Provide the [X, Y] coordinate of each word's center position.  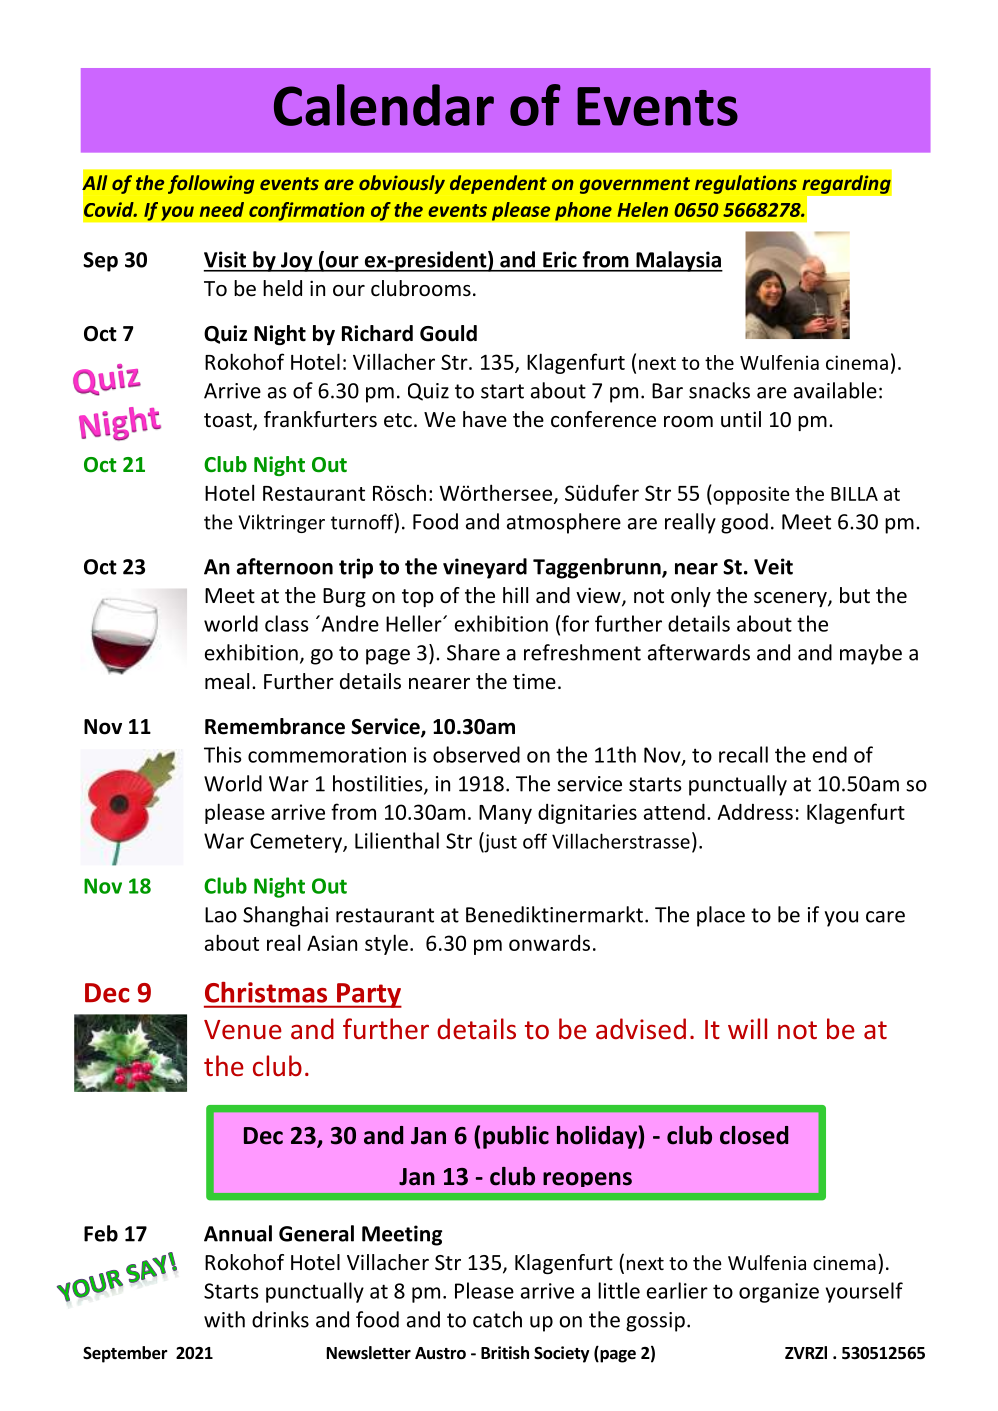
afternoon [285, 566]
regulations [746, 184]
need [222, 209]
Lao [221, 915]
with [224, 1319]
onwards [549, 943]
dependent [498, 184]
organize [779, 1293]
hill [515, 595]
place [721, 916]
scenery [791, 599]
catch [497, 1319]
